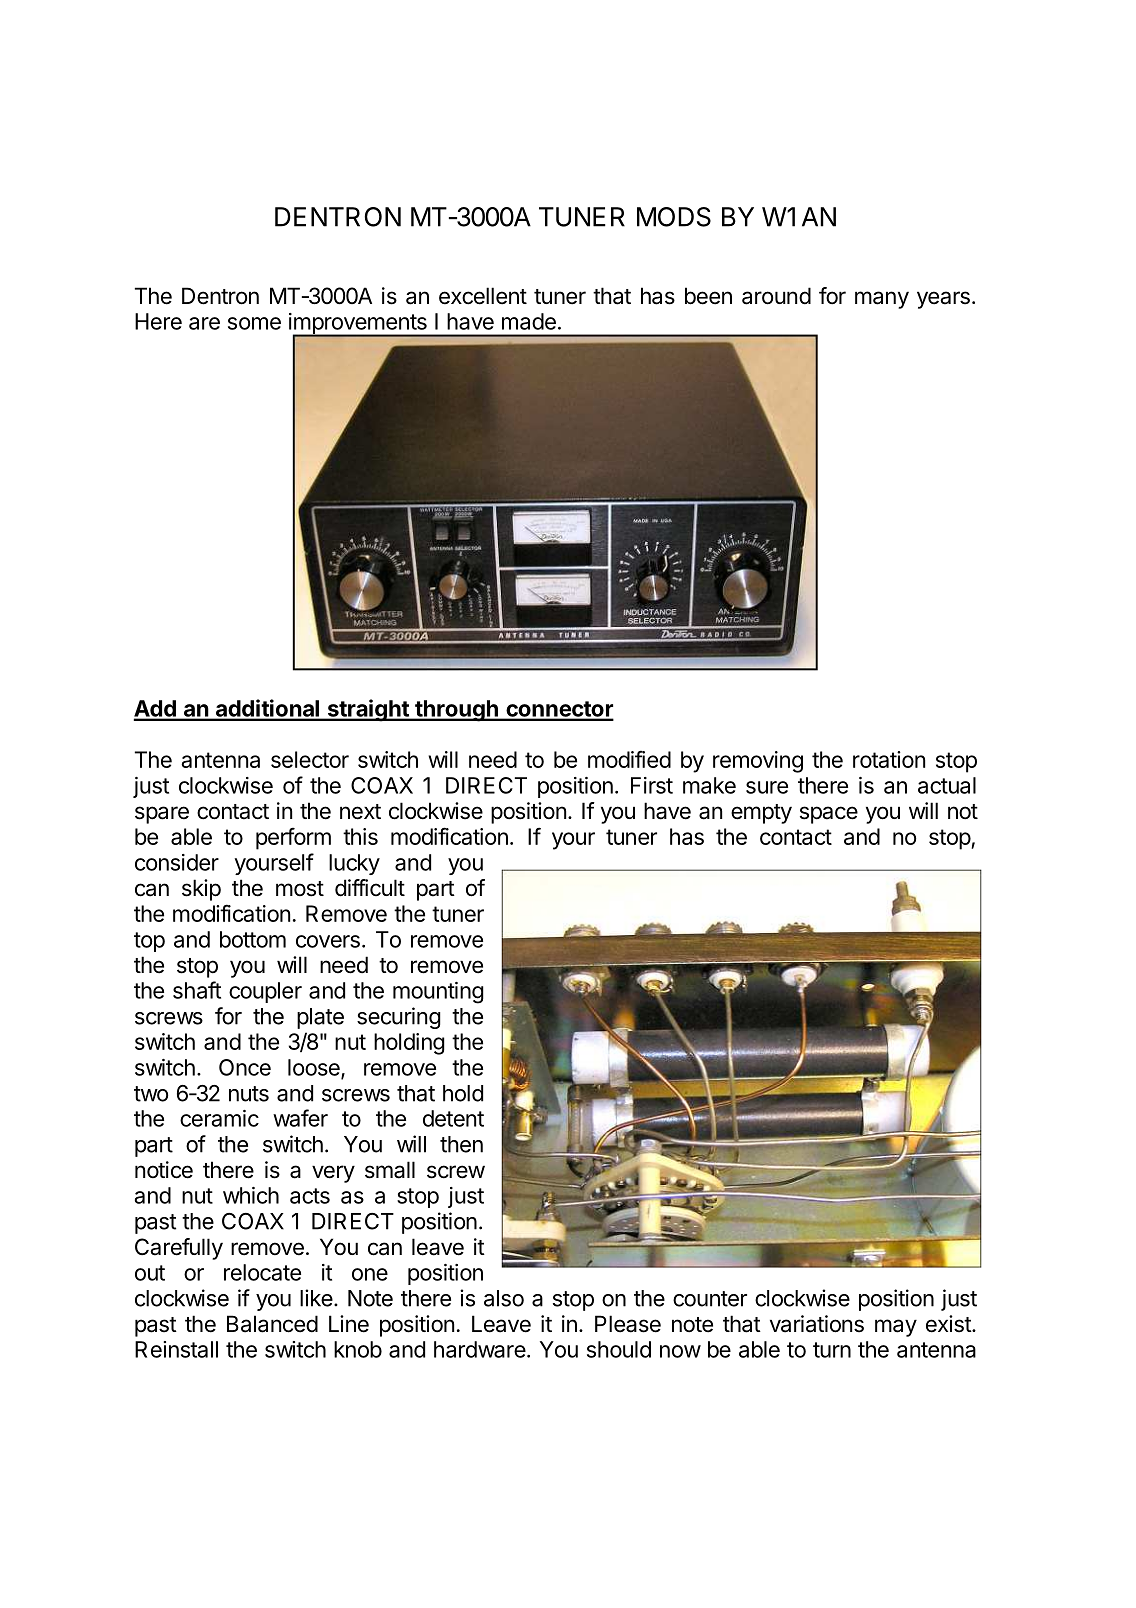 Image resolution: width=1136 pixels, height=1608 pixels. I want to click on many, so click(882, 300).
